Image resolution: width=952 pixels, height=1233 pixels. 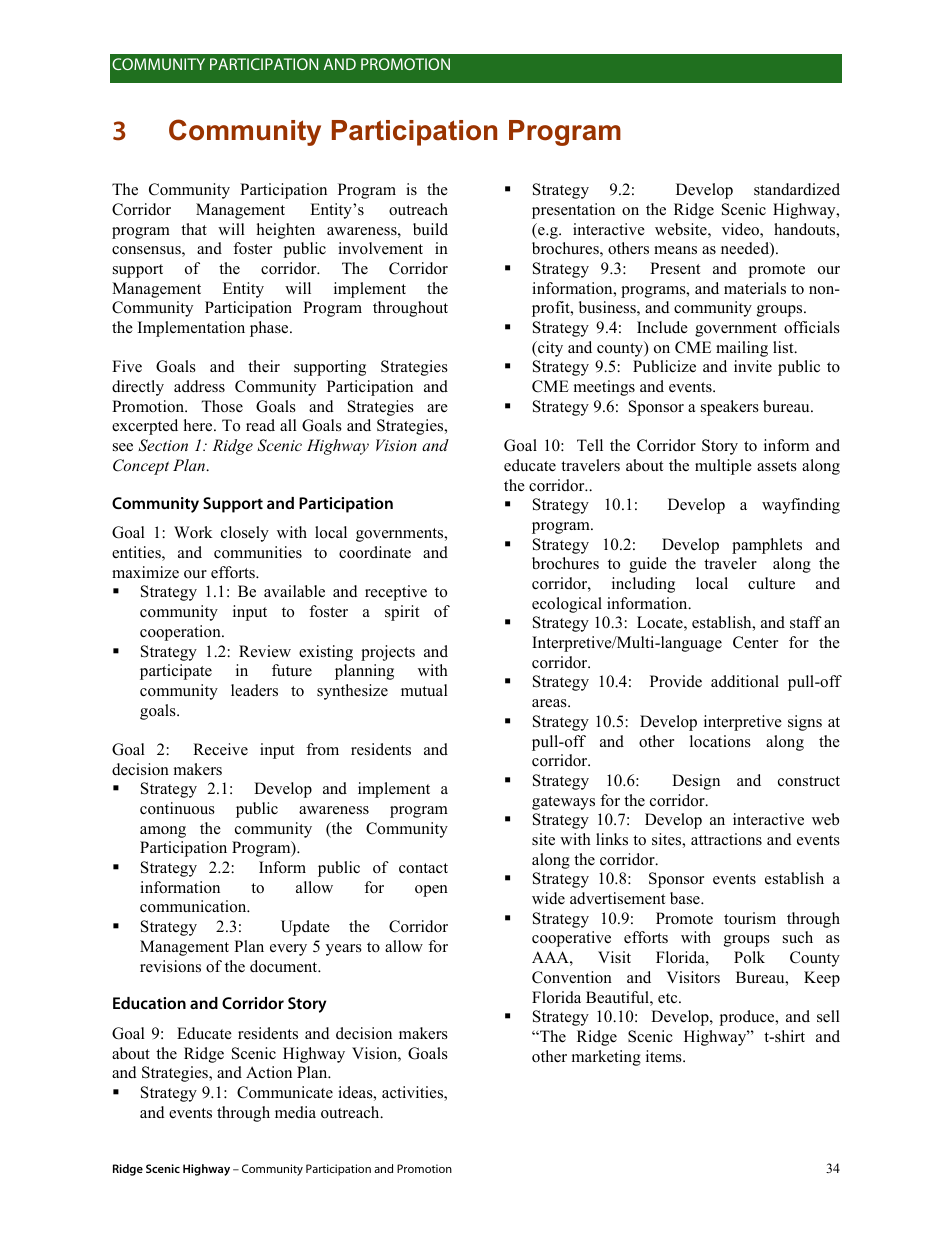 I want to click on gateways, so click(x=563, y=803).
